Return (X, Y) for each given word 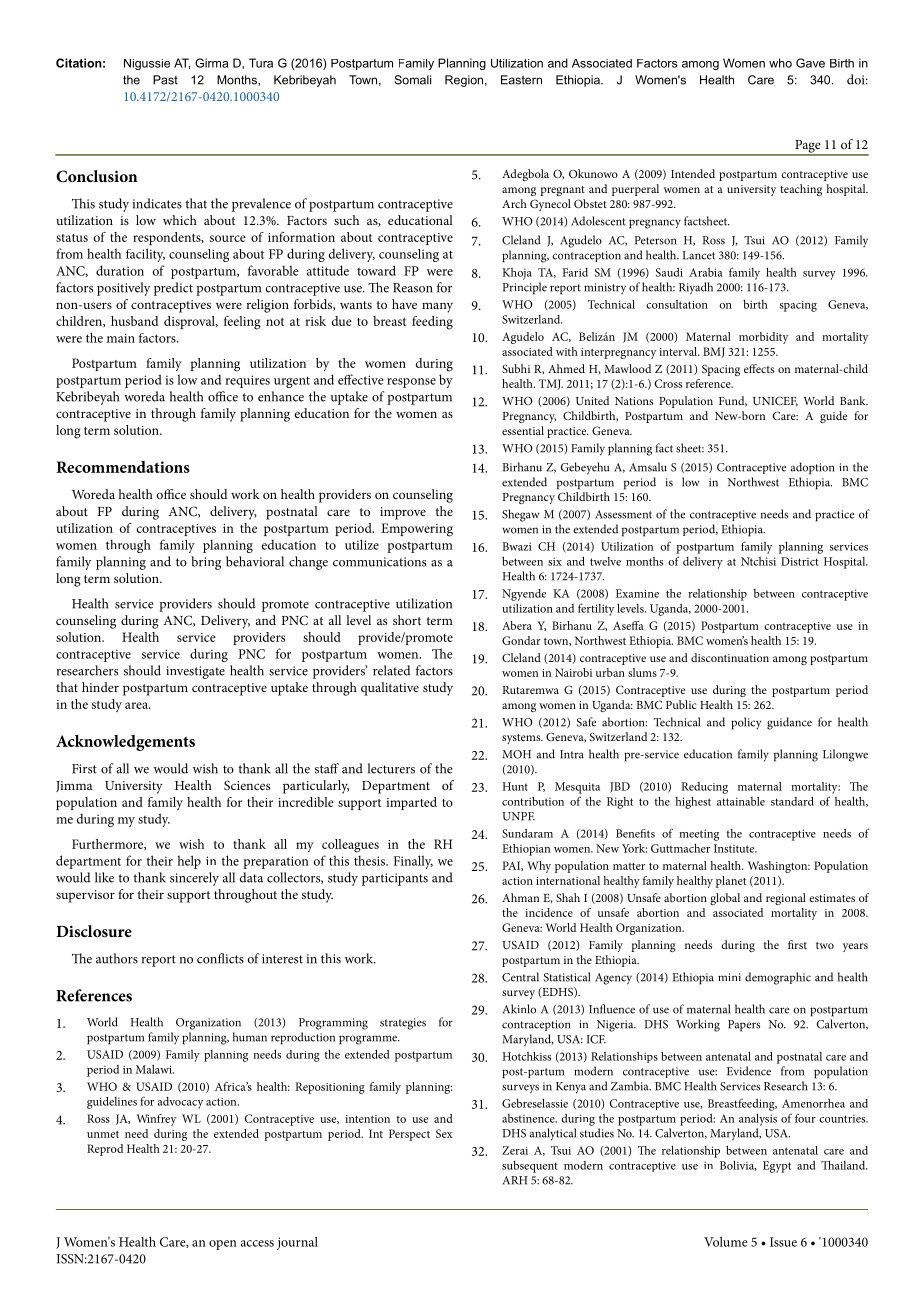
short (407, 620)
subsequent (530, 1167)
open (223, 1245)
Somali (412, 80)
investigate (195, 672)
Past (165, 80)
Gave (810, 63)
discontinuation (730, 657)
